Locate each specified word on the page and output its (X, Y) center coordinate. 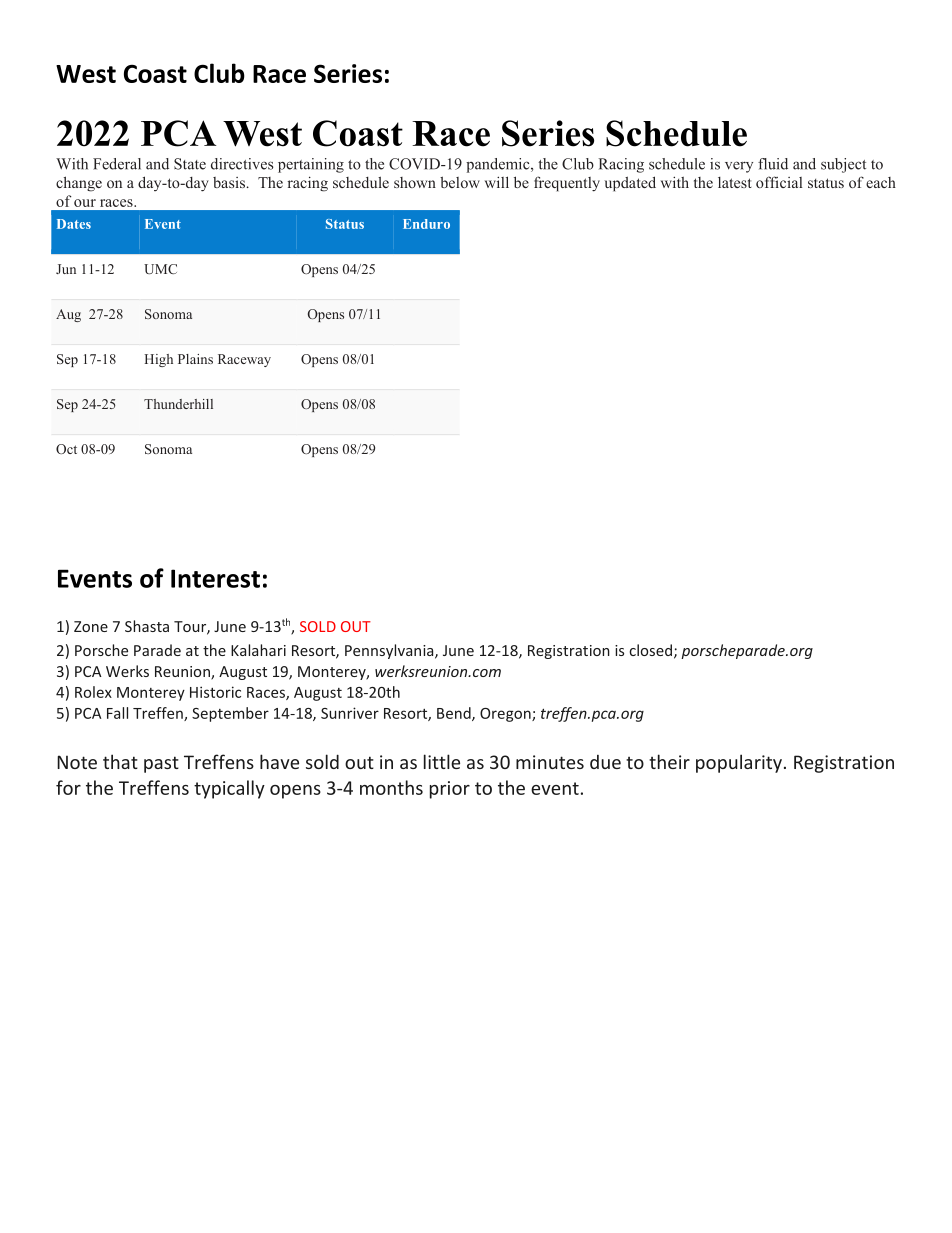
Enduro (426, 224)
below (460, 182)
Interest (215, 578)
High (158, 360)
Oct (66, 449)
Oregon (506, 715)
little (442, 761)
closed (651, 650)
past (161, 764)
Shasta (147, 626)
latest (735, 182)
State (190, 164)
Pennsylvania (390, 651)
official (779, 182)
